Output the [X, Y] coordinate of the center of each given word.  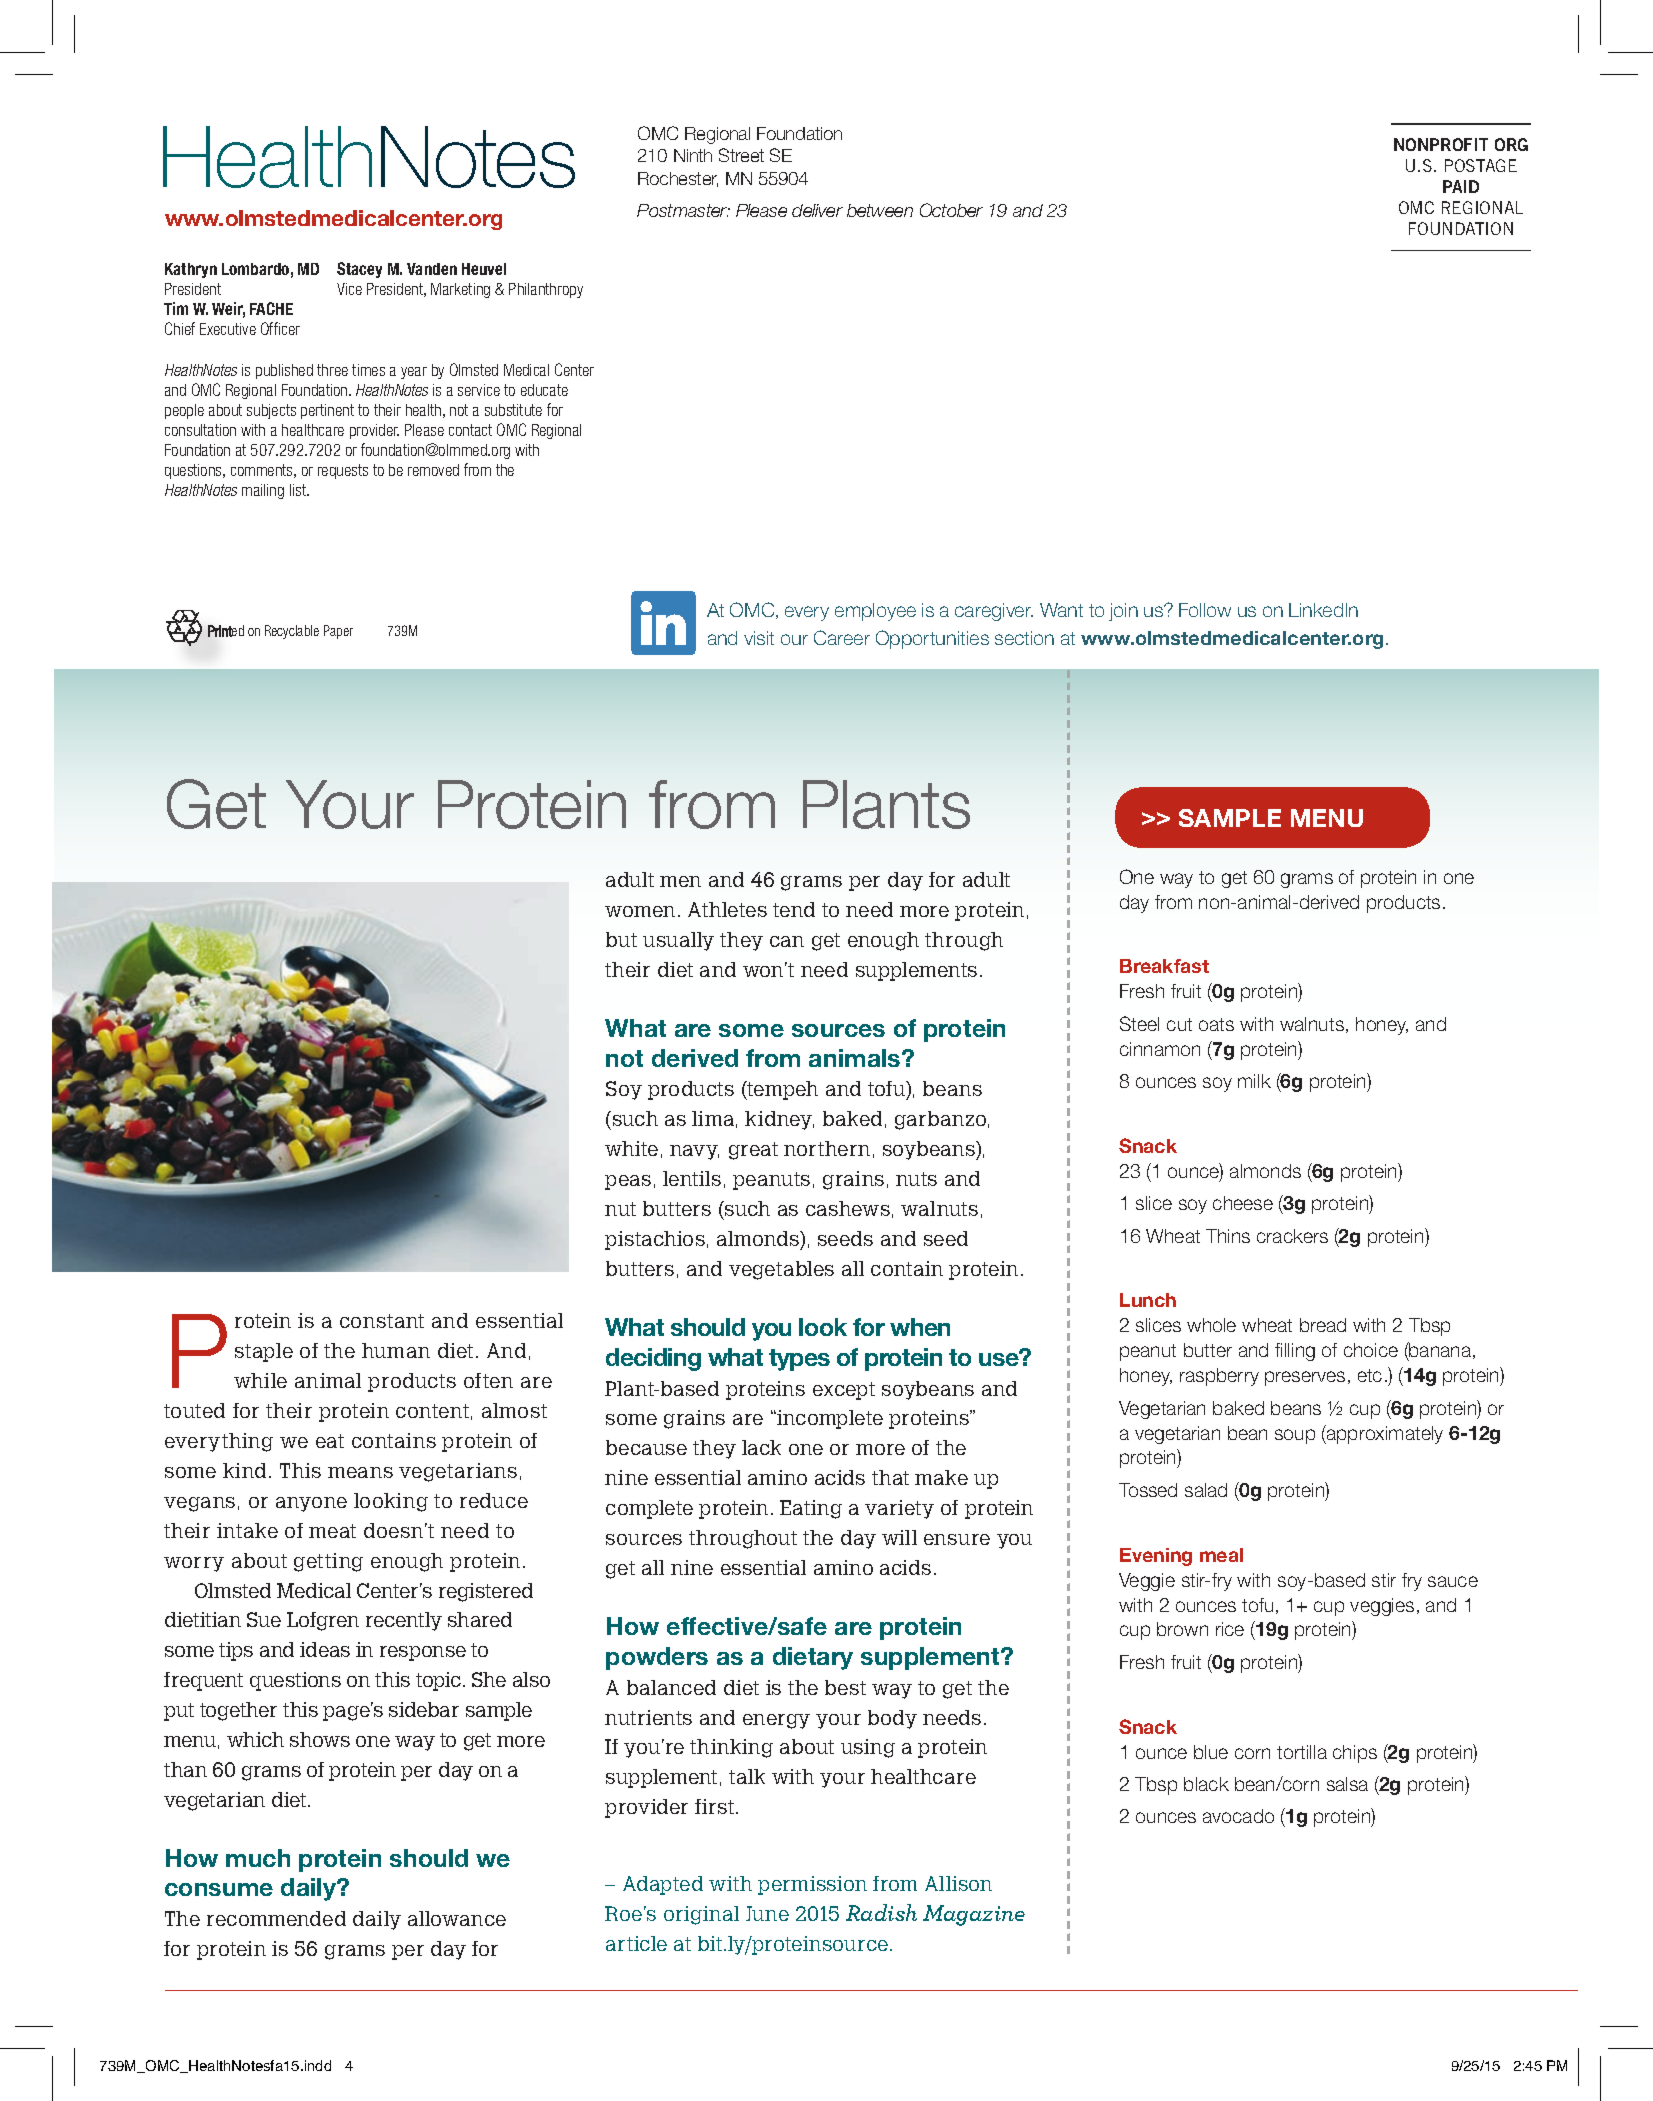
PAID [1461, 186]
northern [827, 1148]
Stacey [359, 270]
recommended [276, 1918]
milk [1254, 1081]
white [631, 1148]
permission [812, 1885]
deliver [817, 210]
